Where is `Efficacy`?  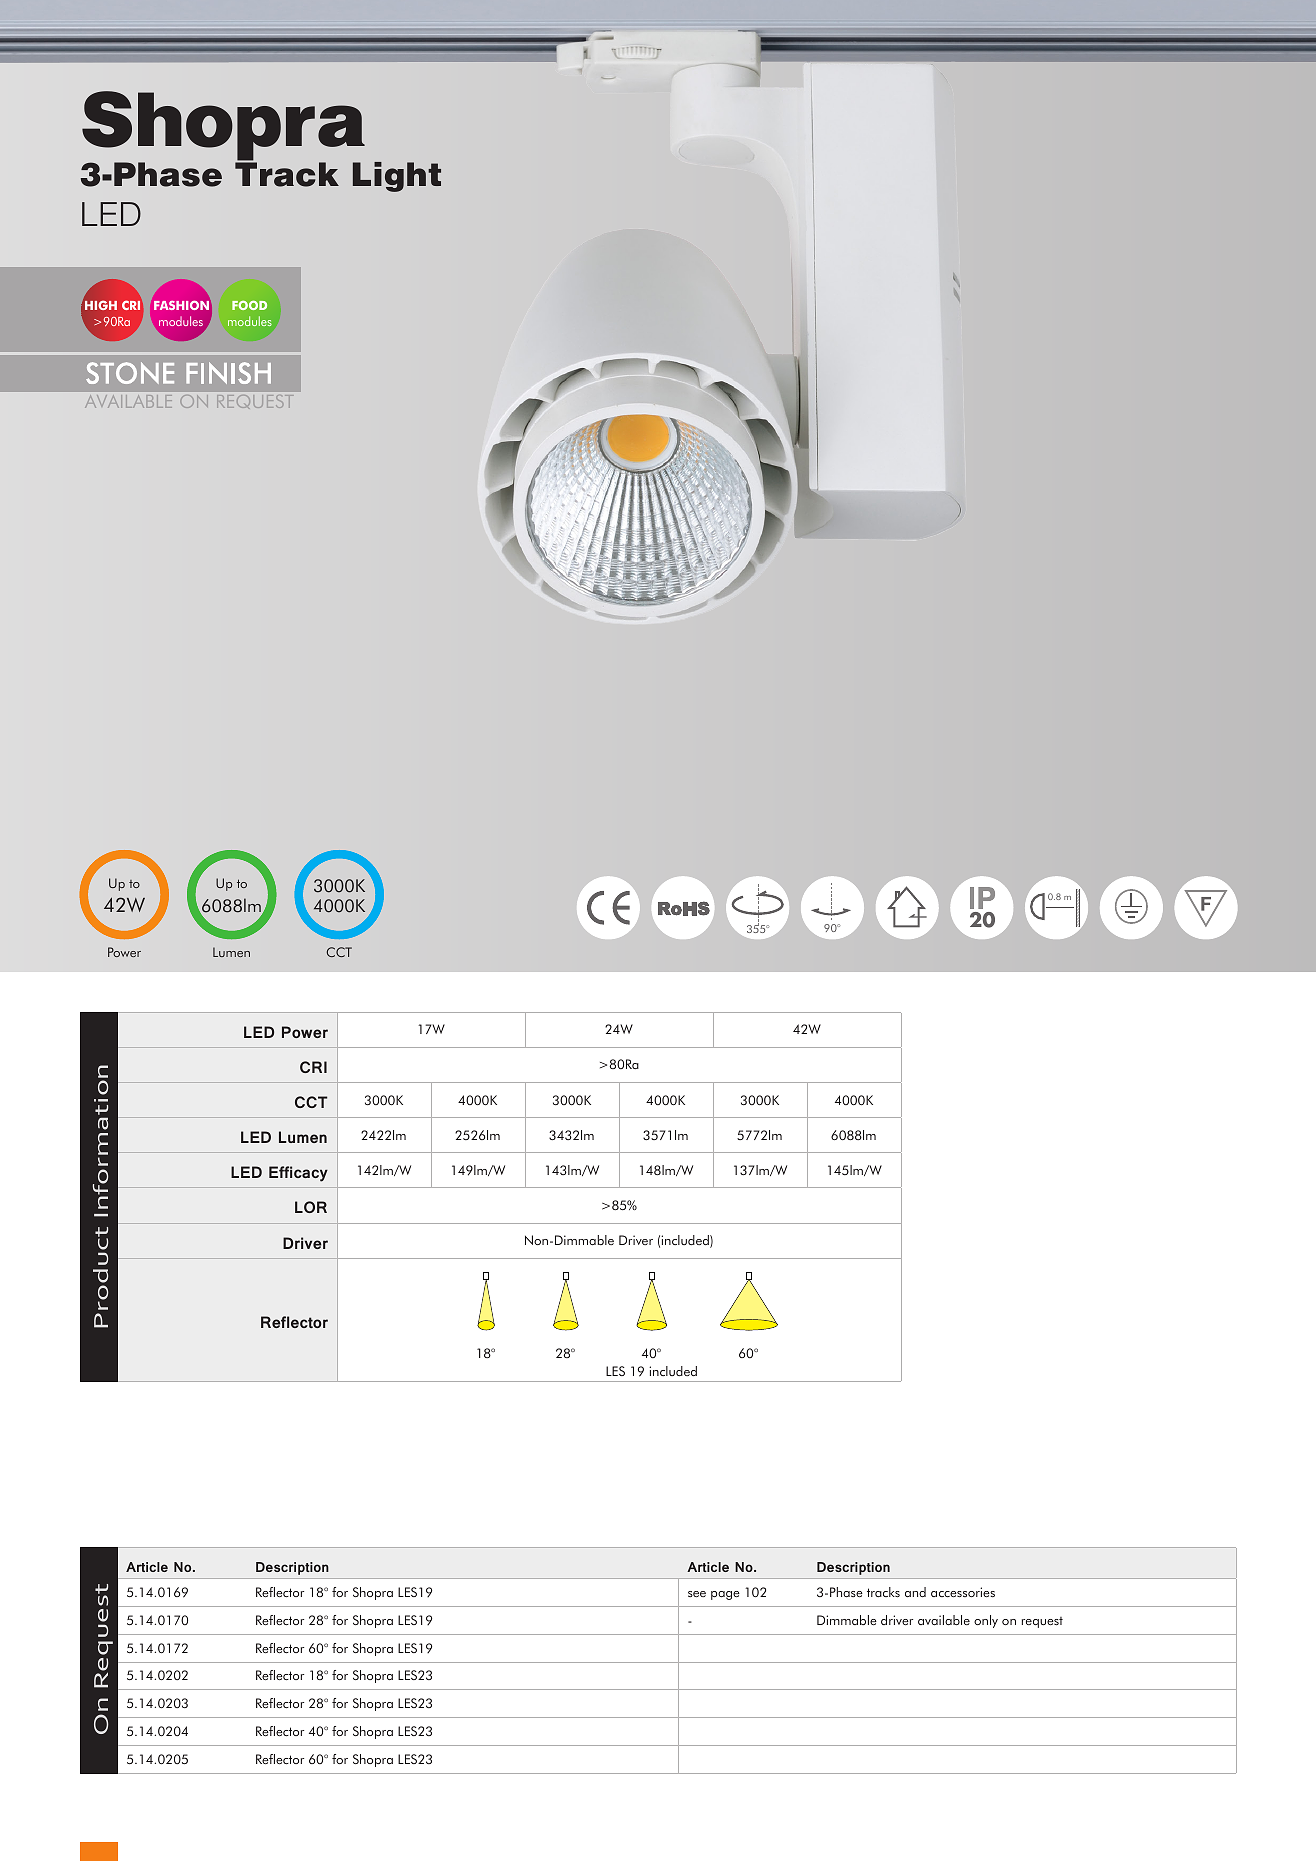
Efficacy is located at coordinates (298, 1174).
